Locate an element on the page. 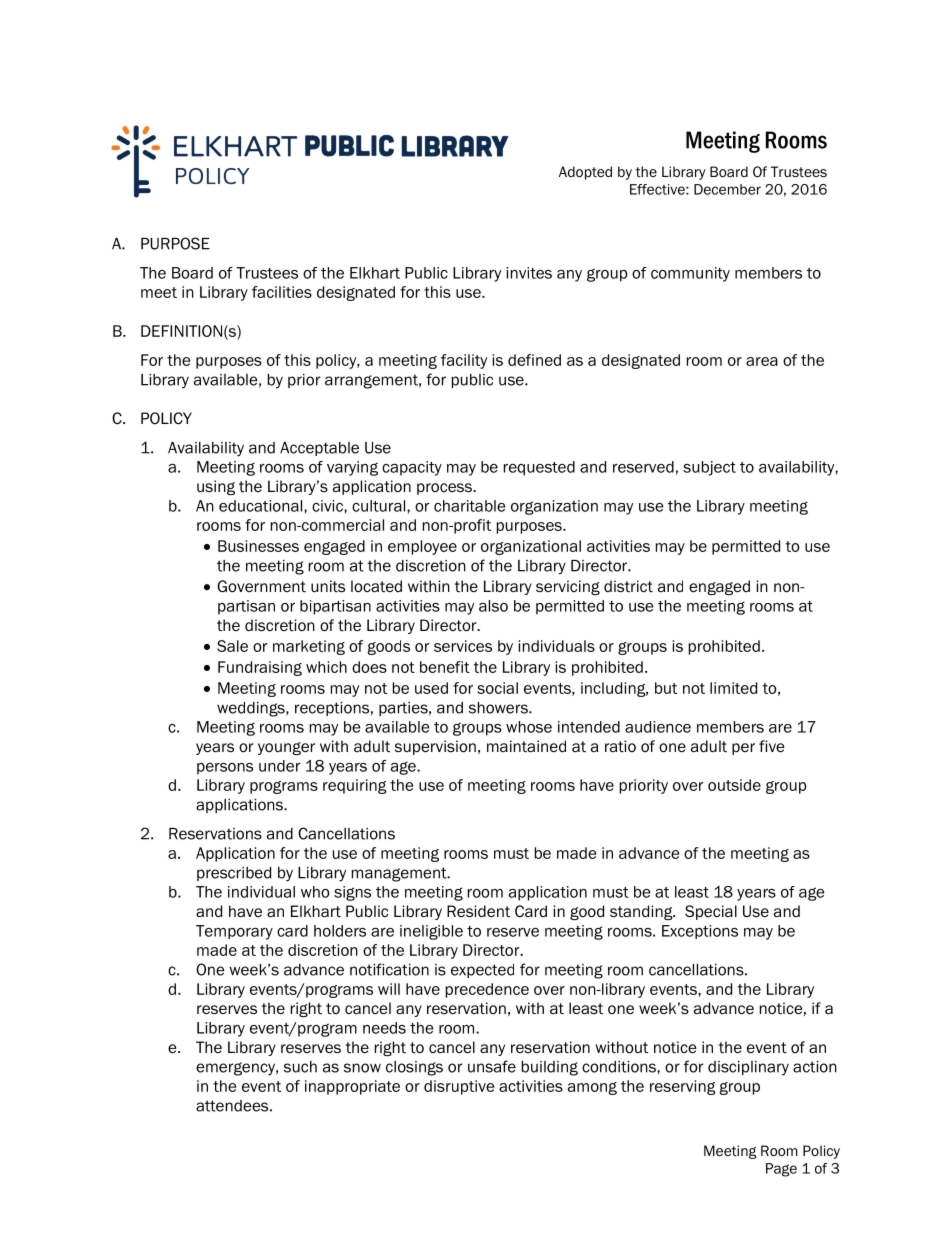 The width and height of the page is (952, 1233). Page is located at coordinates (781, 1170).
